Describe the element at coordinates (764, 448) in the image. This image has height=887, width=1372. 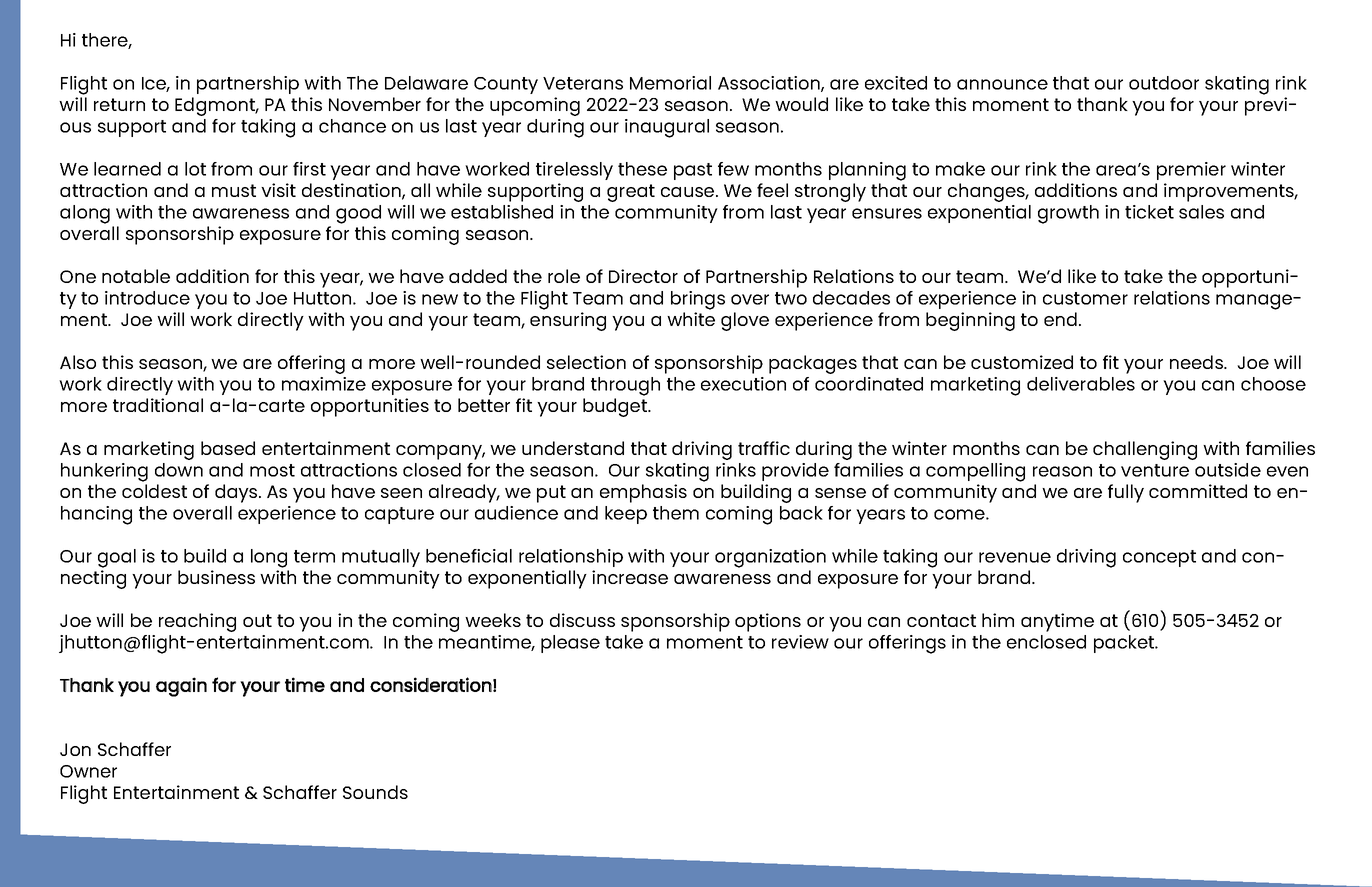
I see `traffic` at that location.
